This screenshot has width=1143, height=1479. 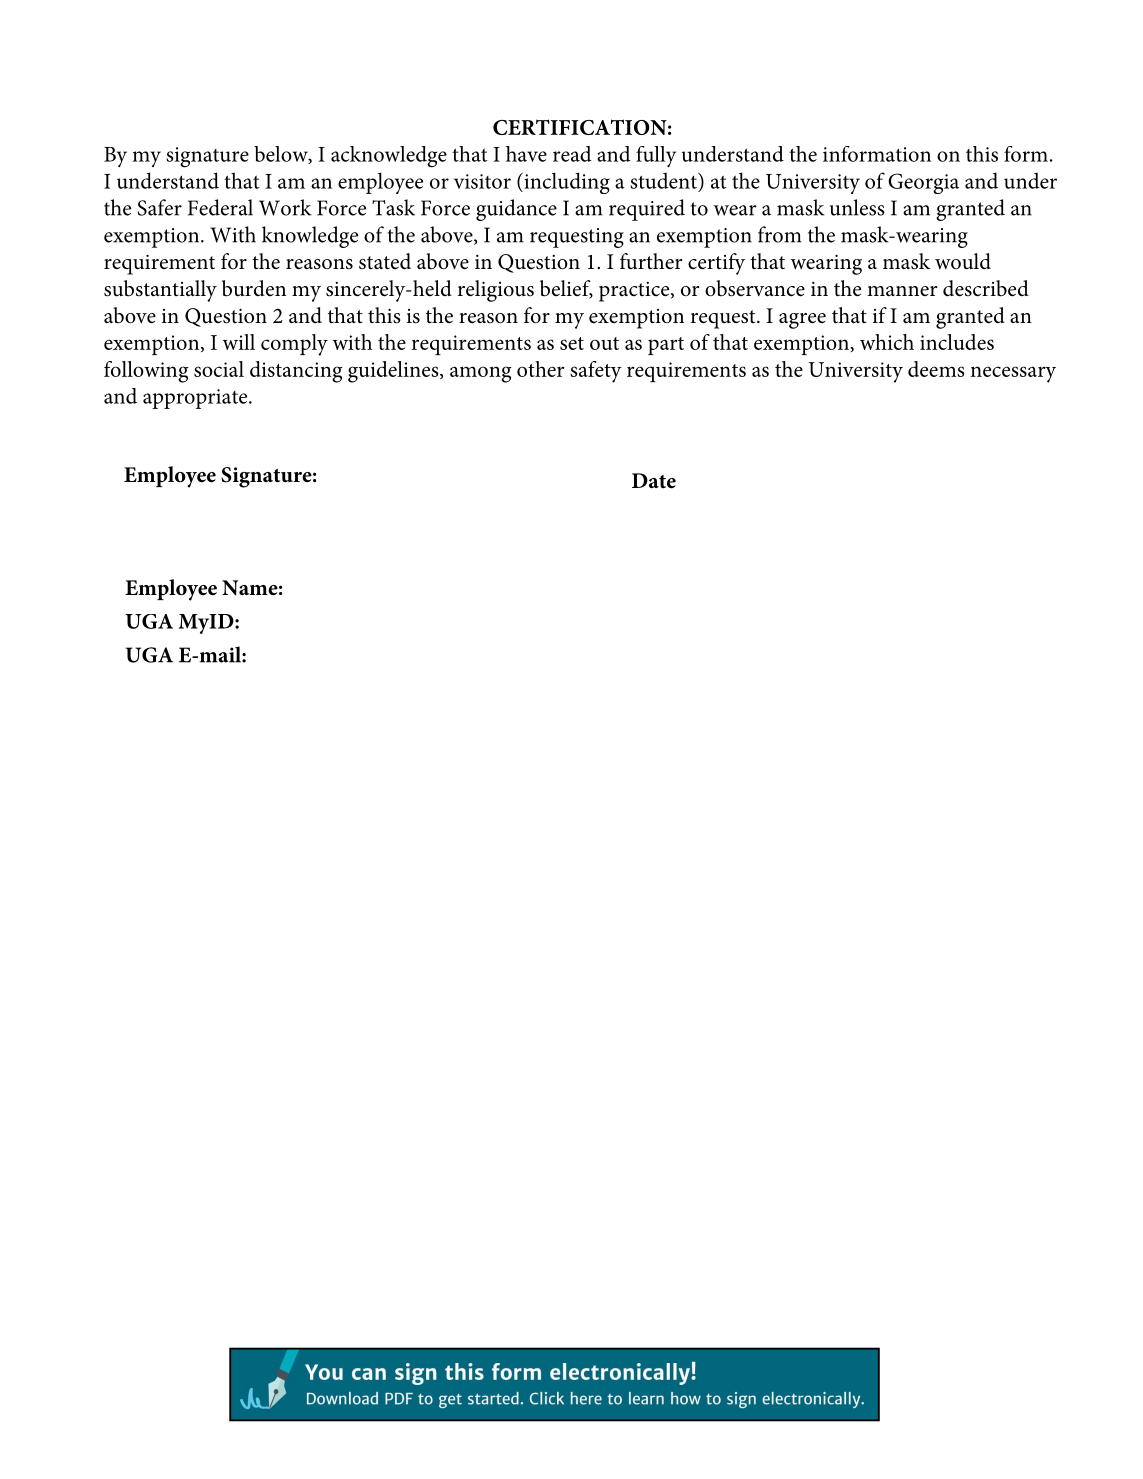 What do you see at coordinates (220, 207) in the screenshot?
I see `Federal` at bounding box center [220, 207].
